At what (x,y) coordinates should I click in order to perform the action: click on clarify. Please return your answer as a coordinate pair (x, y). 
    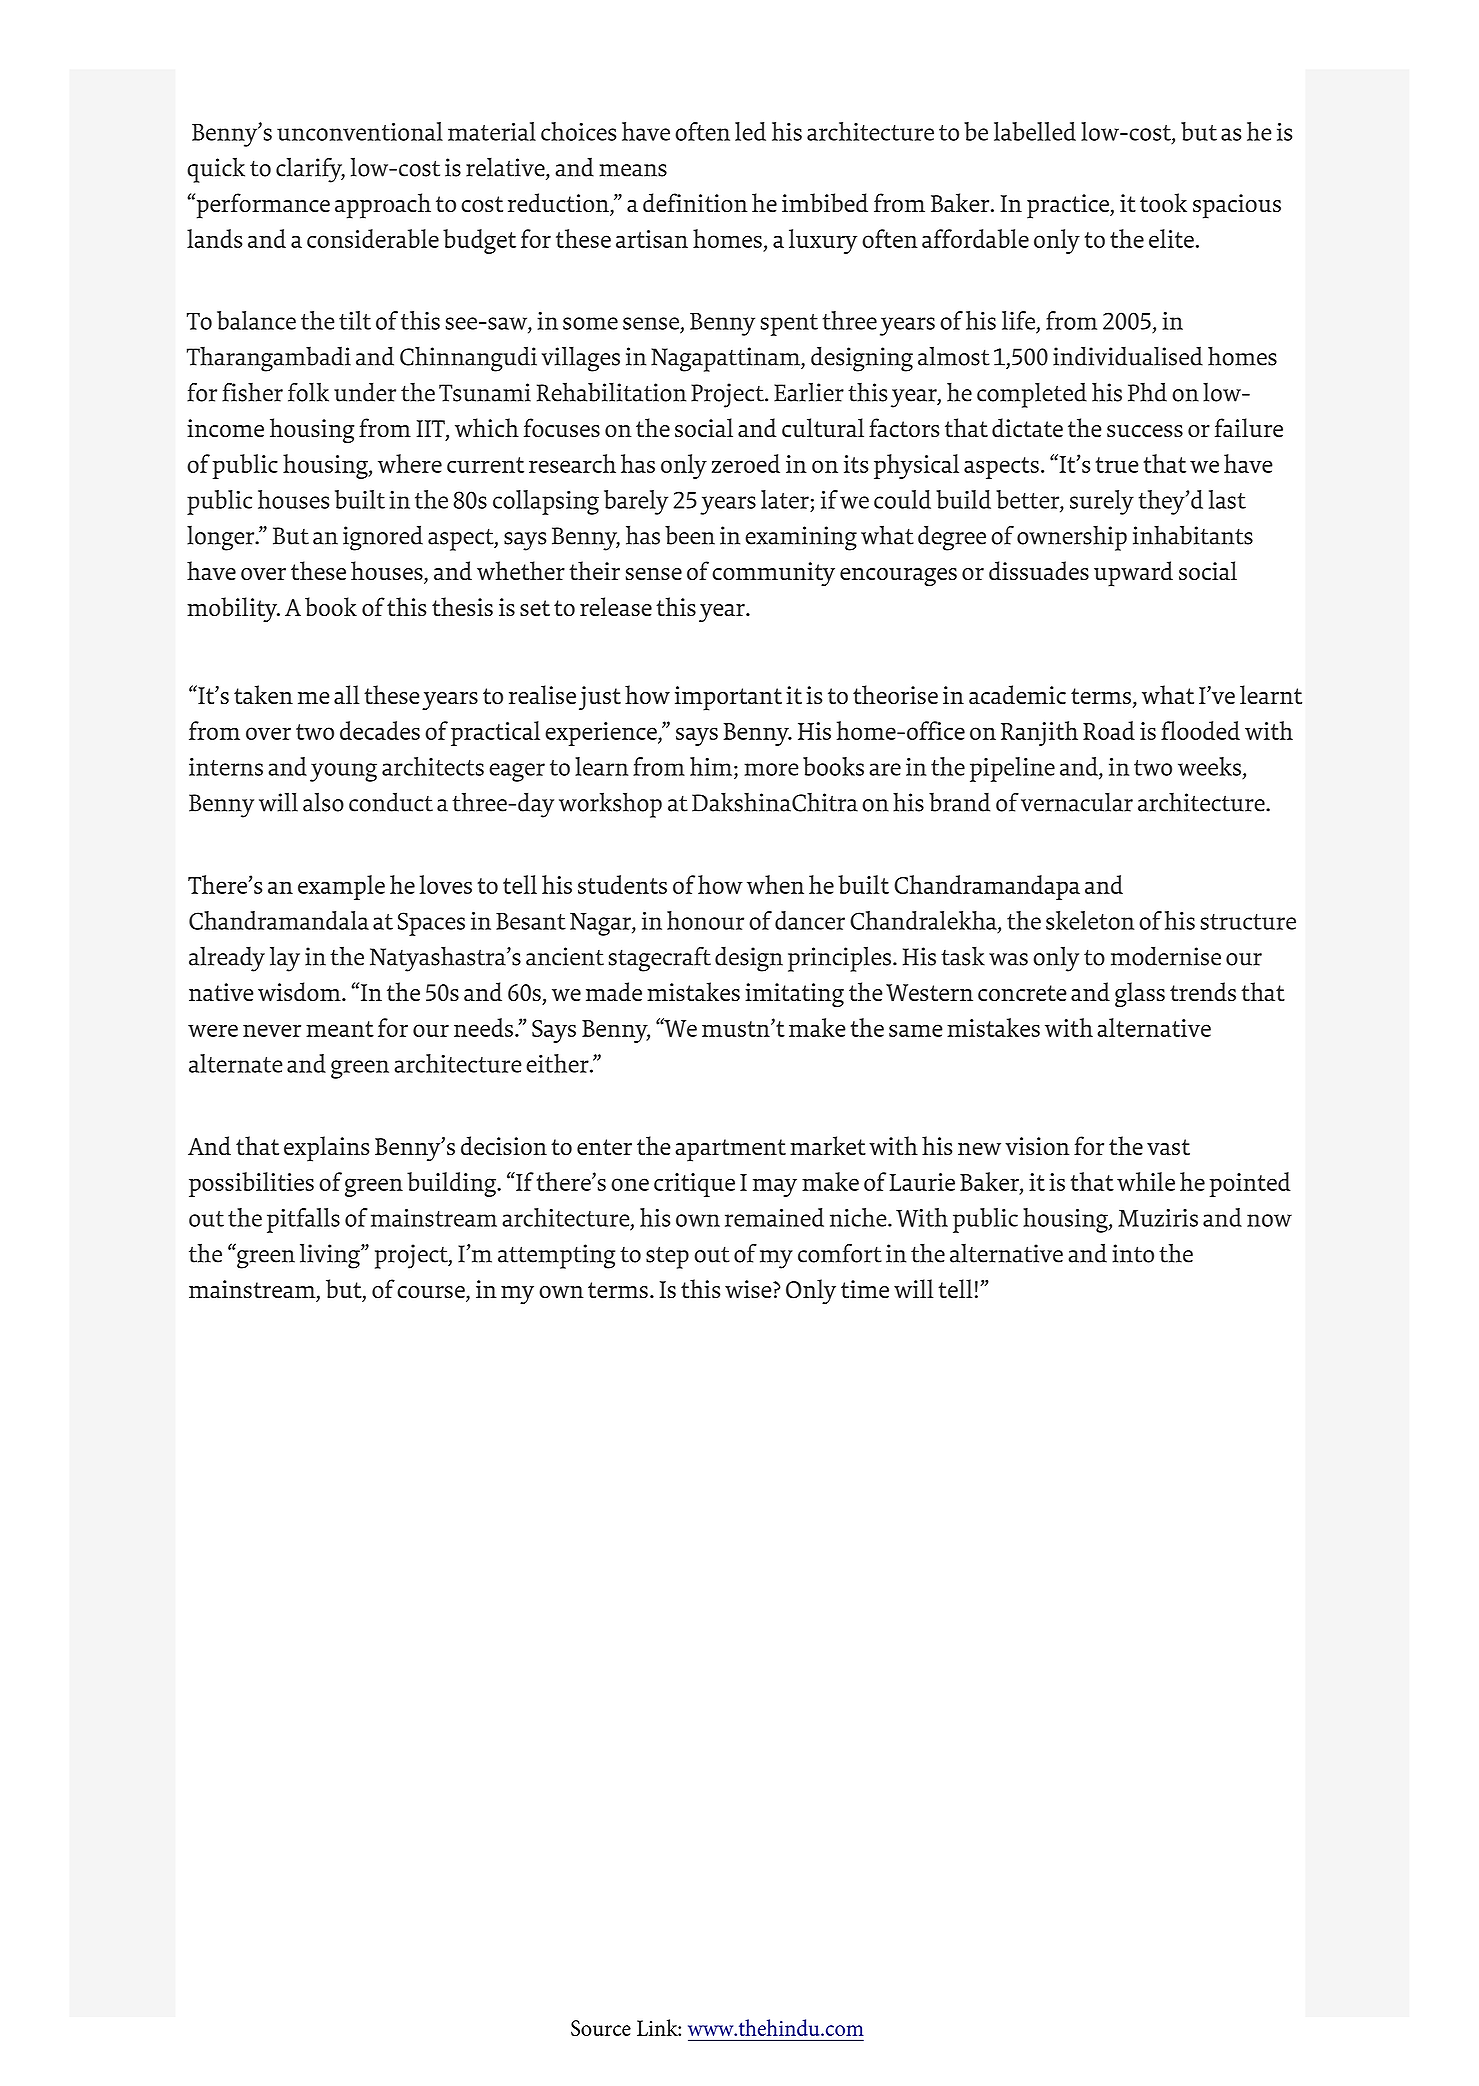
    Looking at the image, I should click on (310, 170).
